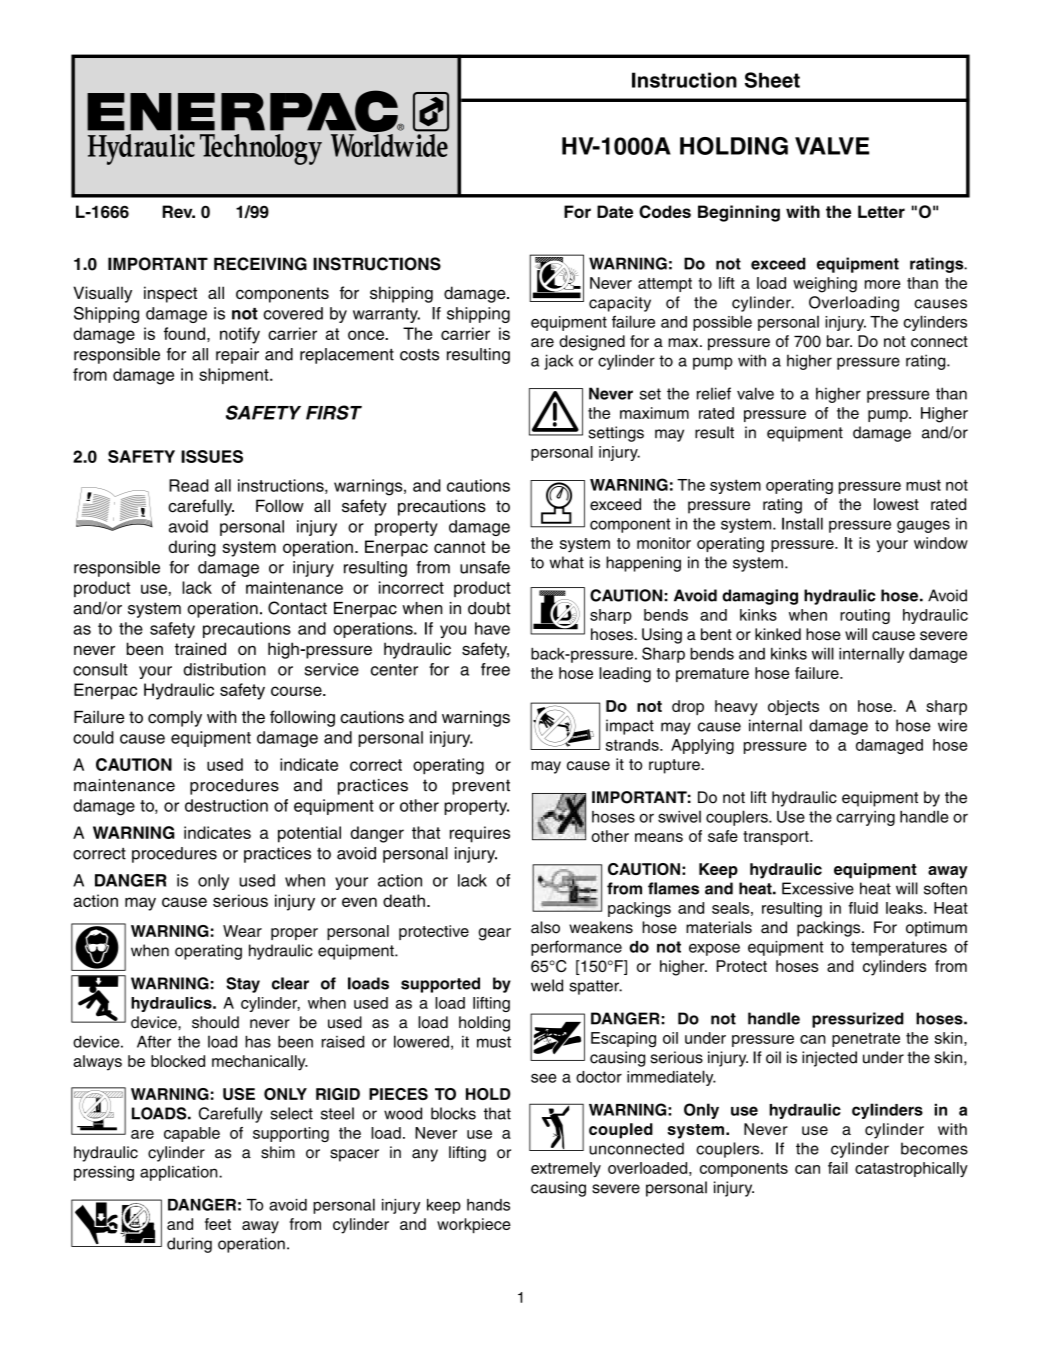  I want to click on destruction, so click(226, 805).
